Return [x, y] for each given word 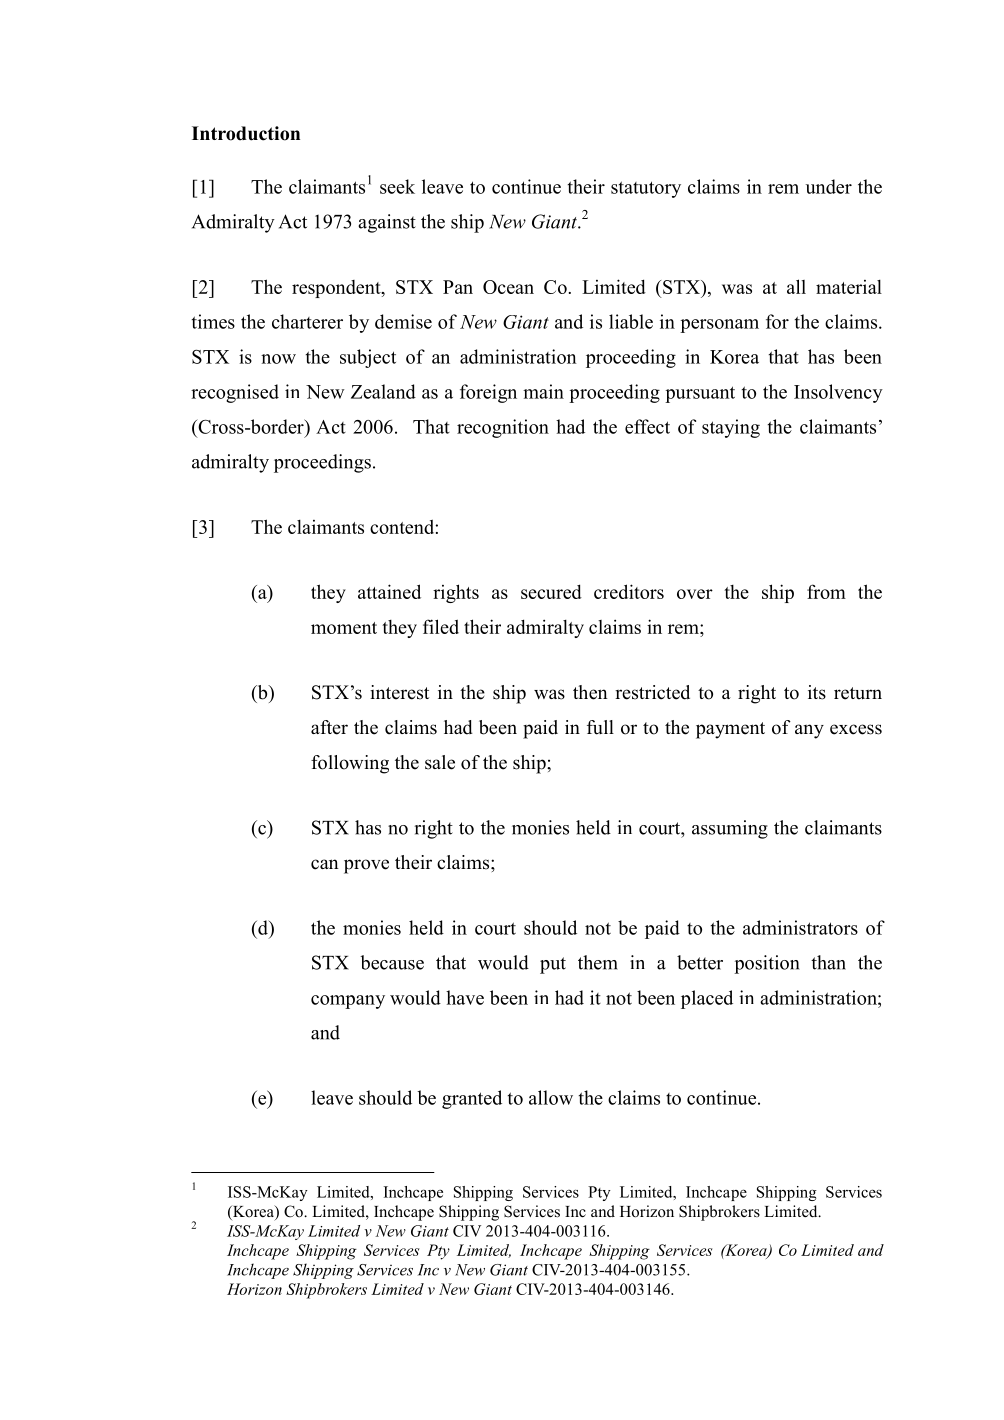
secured [551, 591]
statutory [646, 189]
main [543, 391]
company [348, 1002]
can [325, 864]
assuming [730, 829]
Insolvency [838, 393]
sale [440, 762]
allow [551, 1097]
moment [344, 628]
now [278, 359]
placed [707, 999]
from [826, 591]
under [829, 186]
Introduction [246, 133]
